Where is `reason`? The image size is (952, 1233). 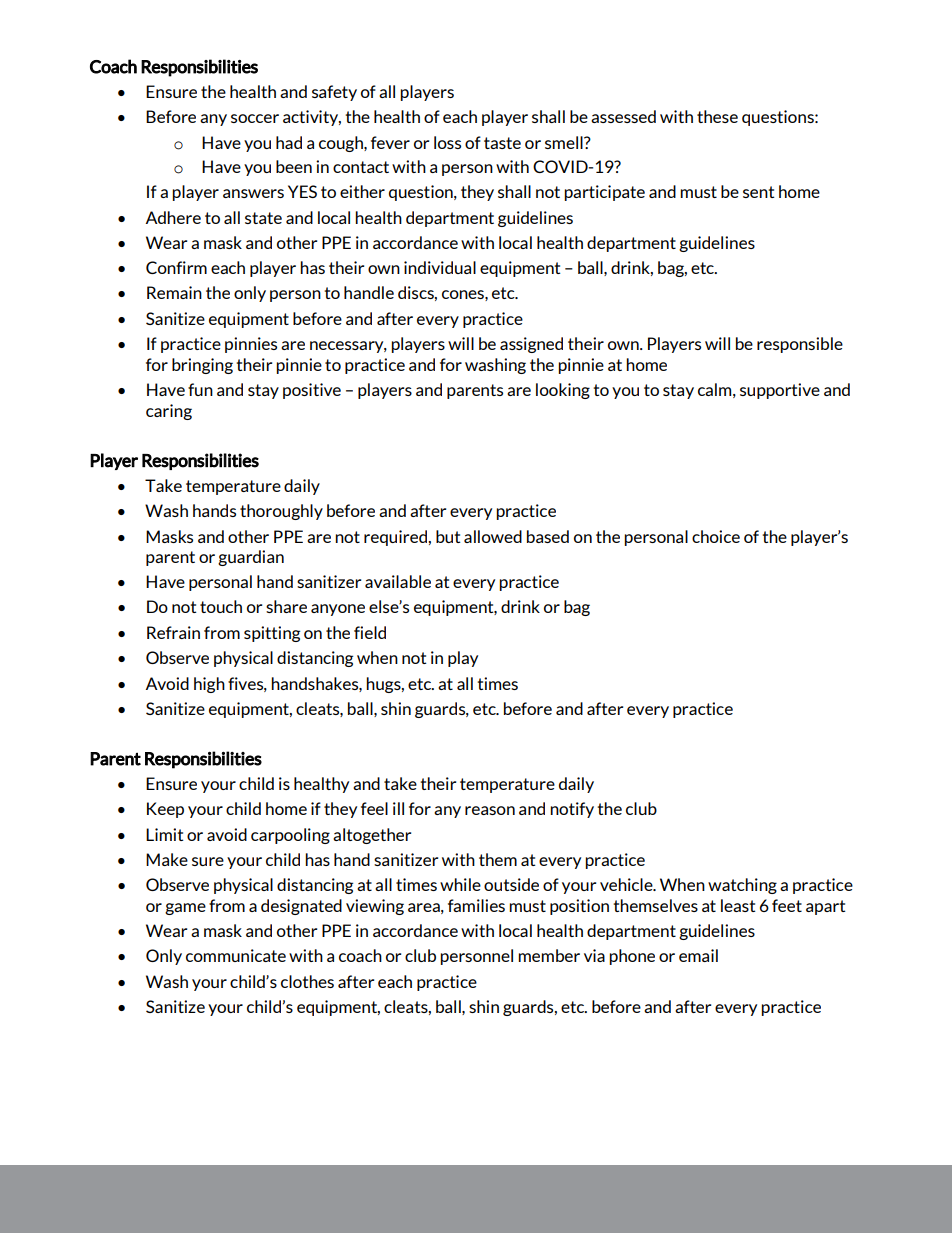 reason is located at coordinates (490, 810).
